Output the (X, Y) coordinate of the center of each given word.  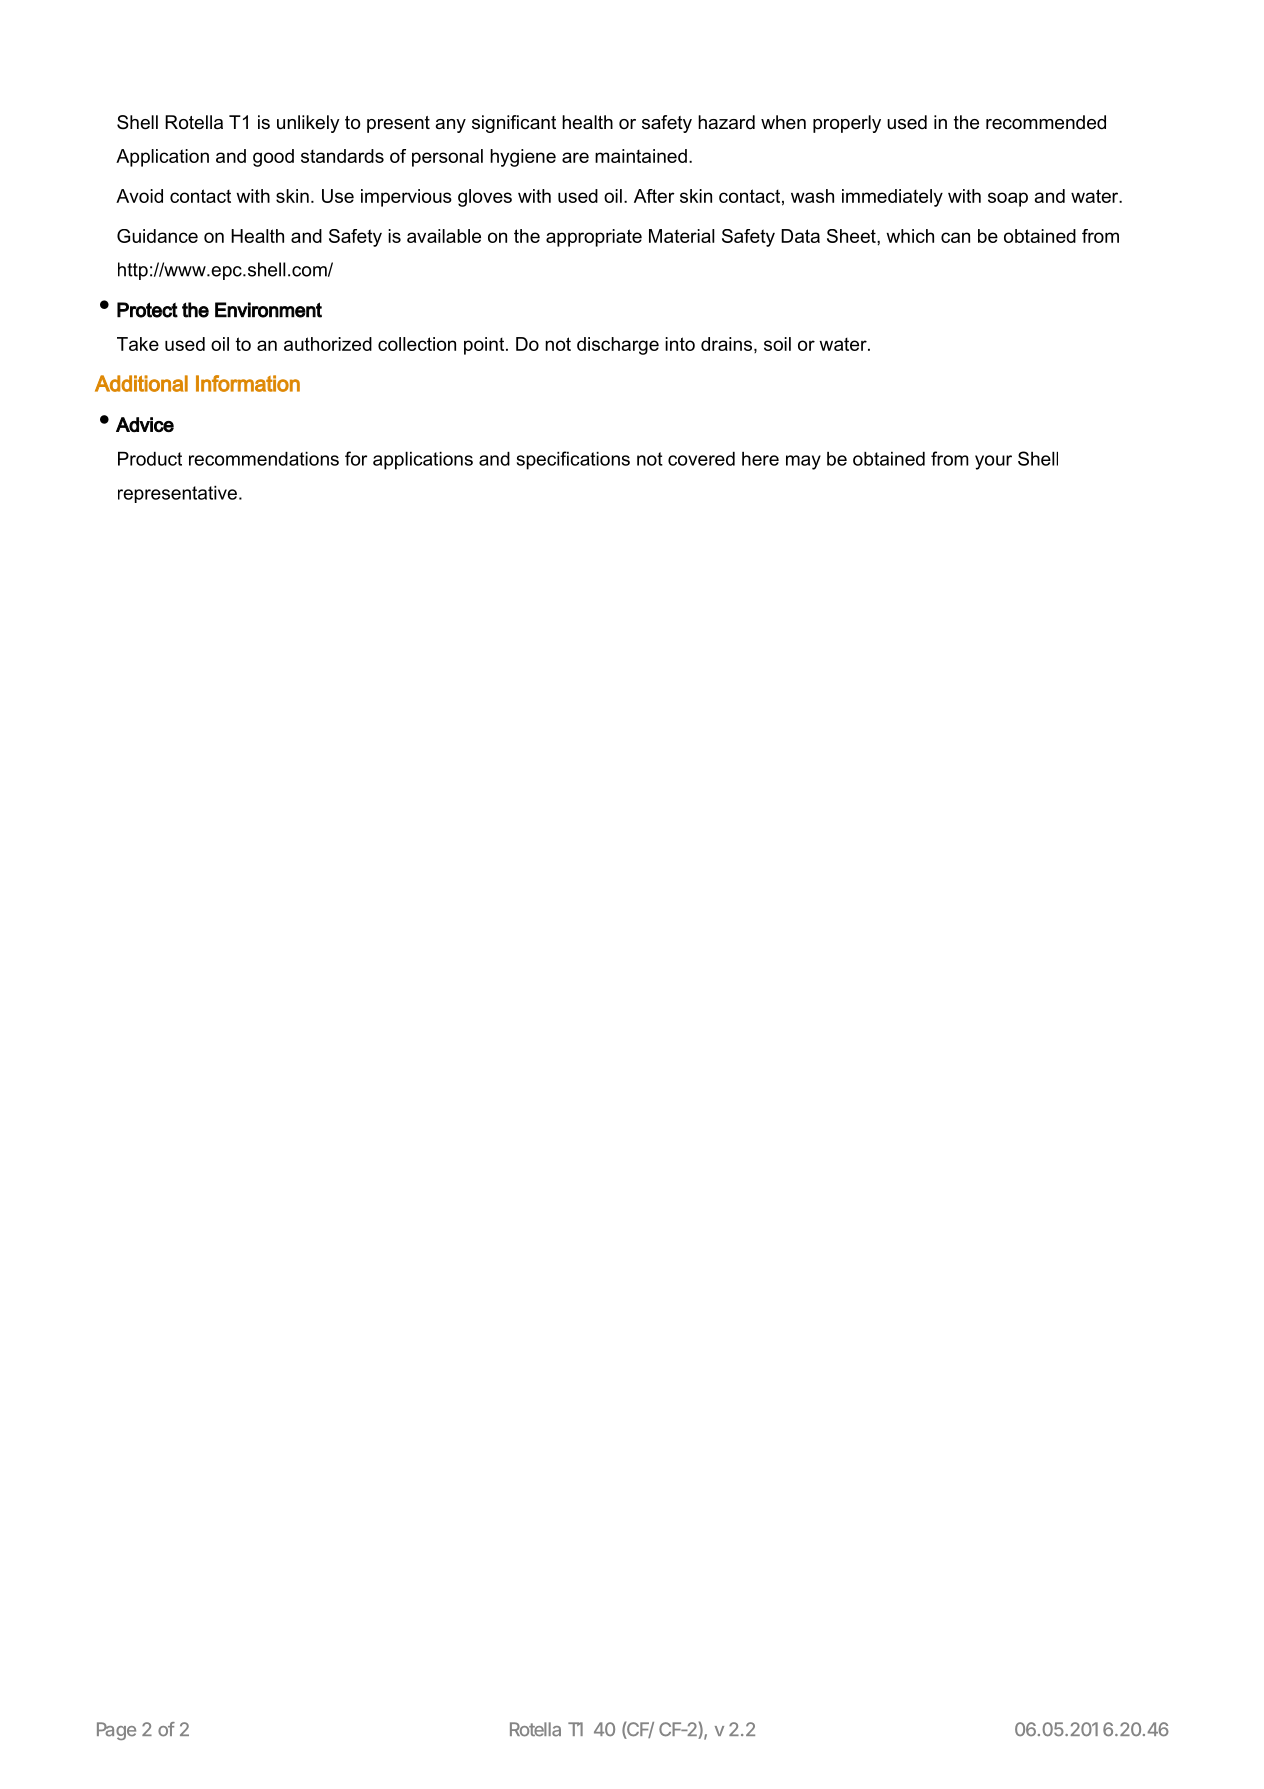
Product (150, 459)
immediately (892, 198)
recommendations (264, 459)
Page (116, 1731)
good (273, 158)
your (993, 462)
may (803, 462)
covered (701, 459)
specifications (573, 460)
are (575, 157)
